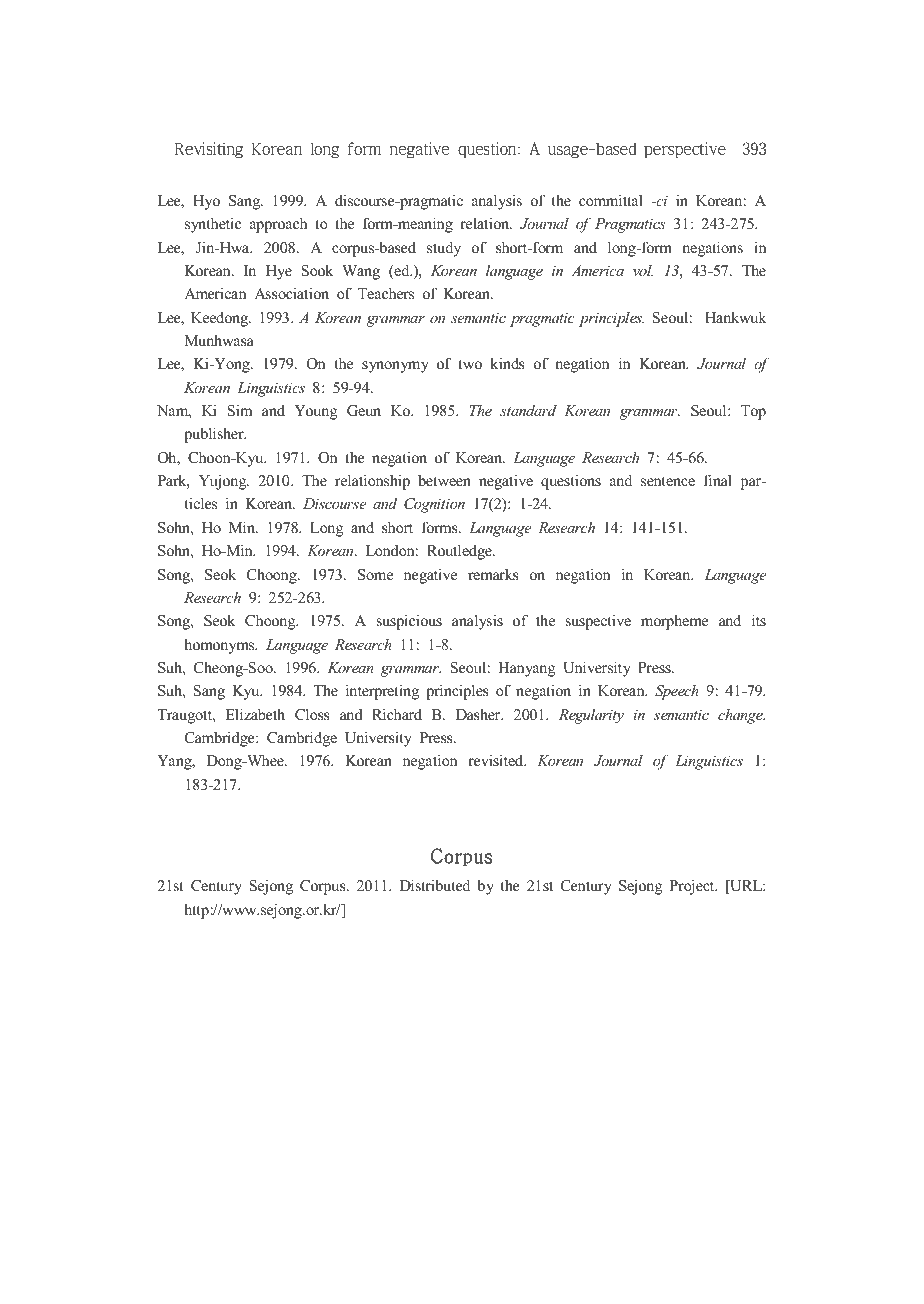  What do you see at coordinates (208, 150) in the page?
I see `Revisiting` at bounding box center [208, 150].
